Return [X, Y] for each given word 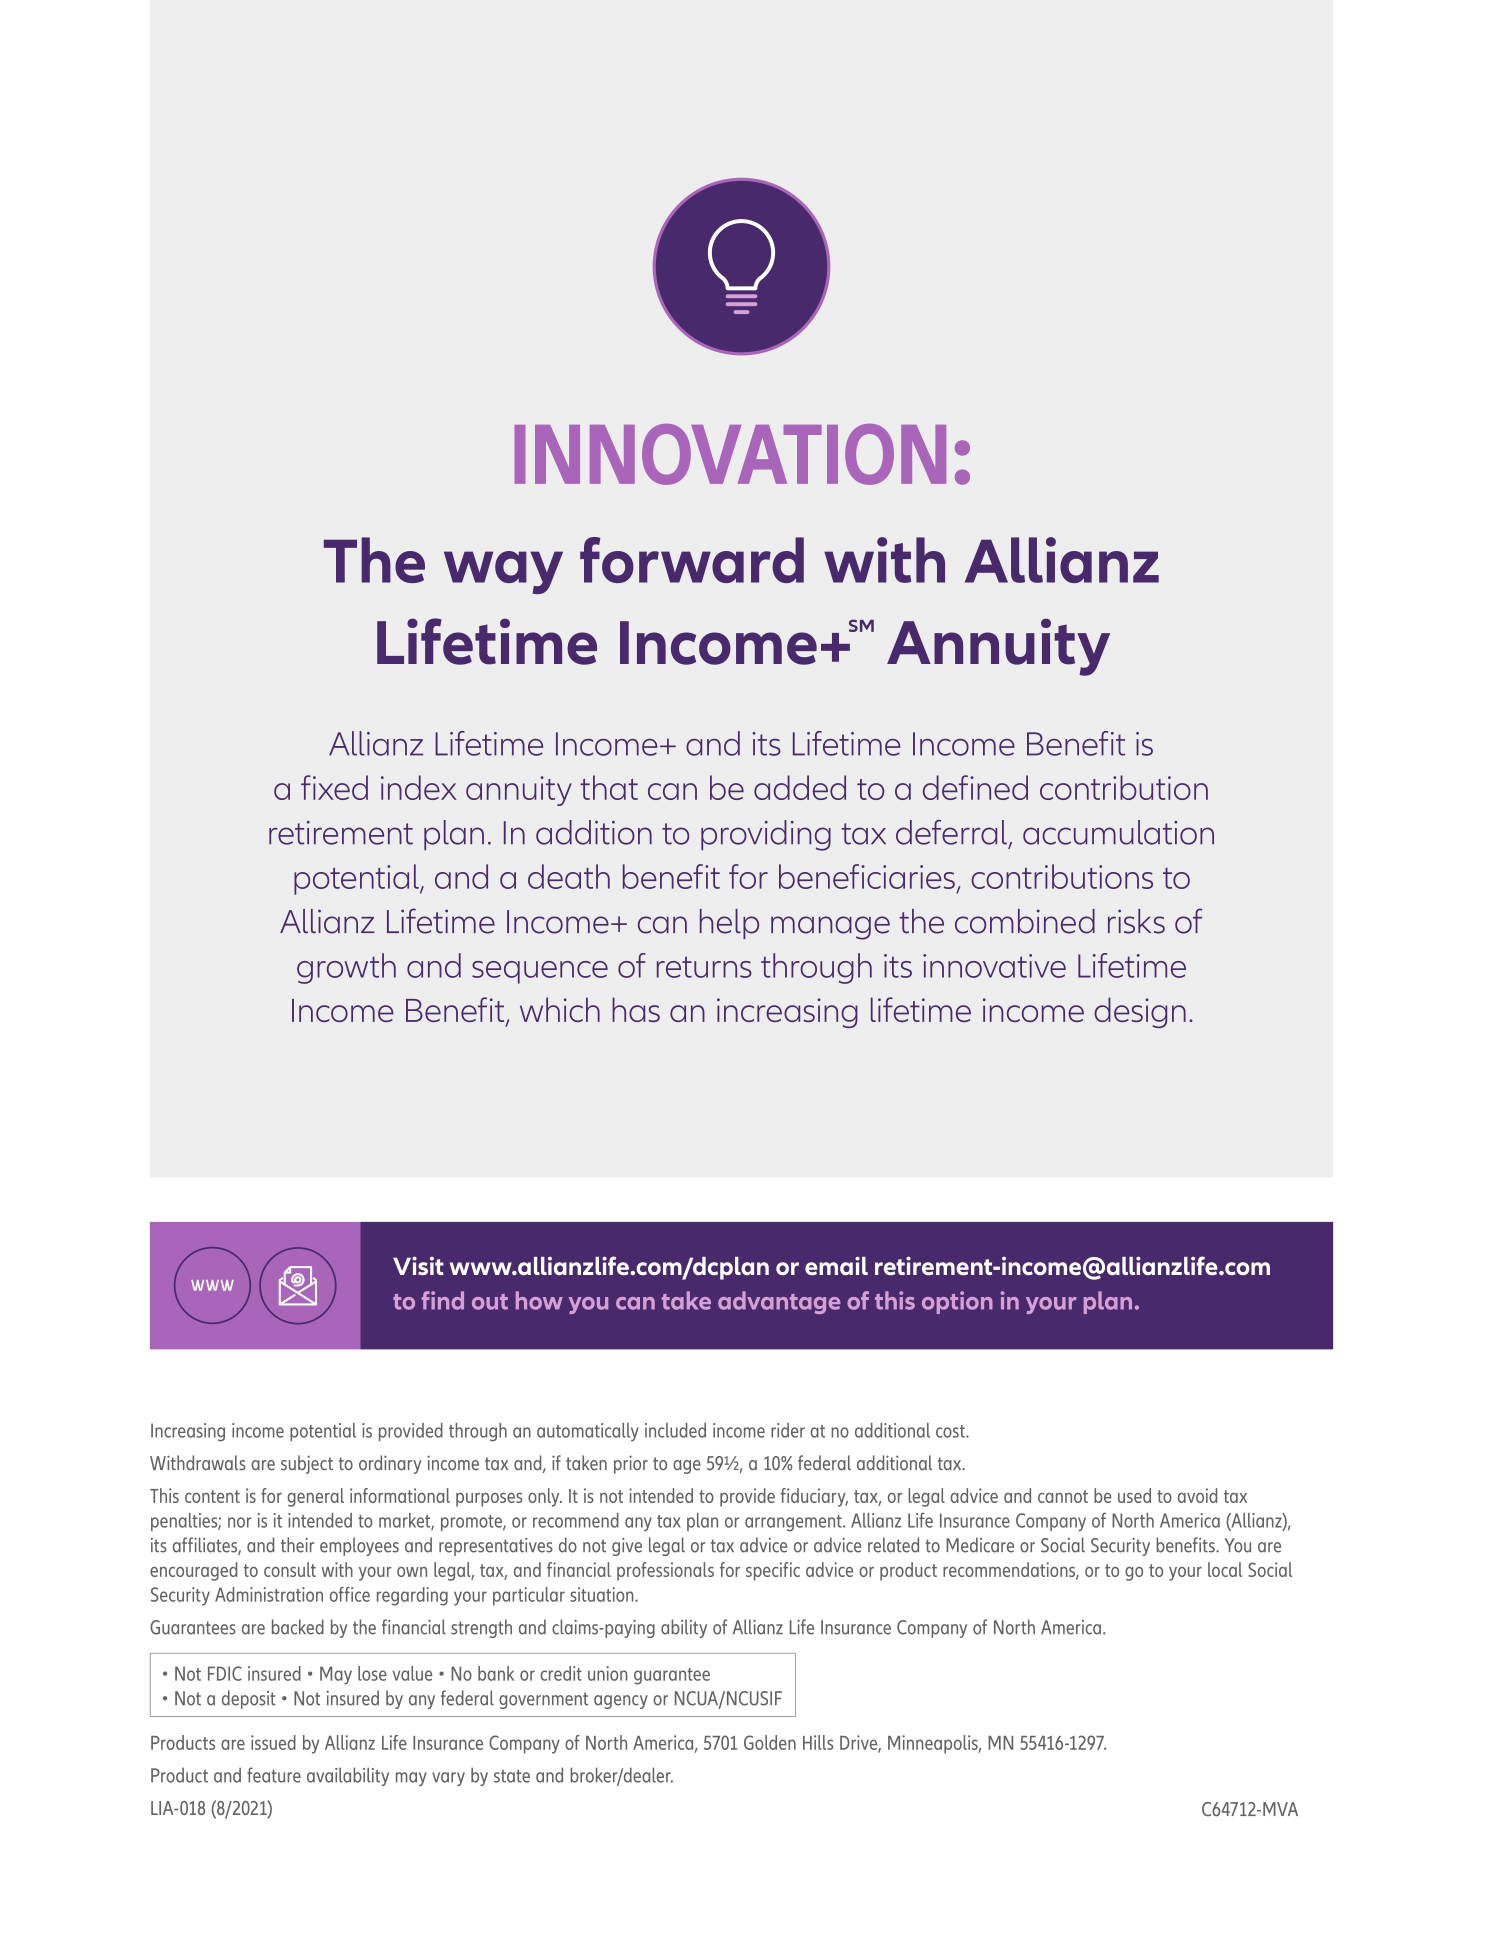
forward [692, 560]
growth [346, 968]
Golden [770, 1742]
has [636, 1009]
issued [273, 1742]
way [503, 572]
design [1140, 1012]
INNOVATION [730, 454]
